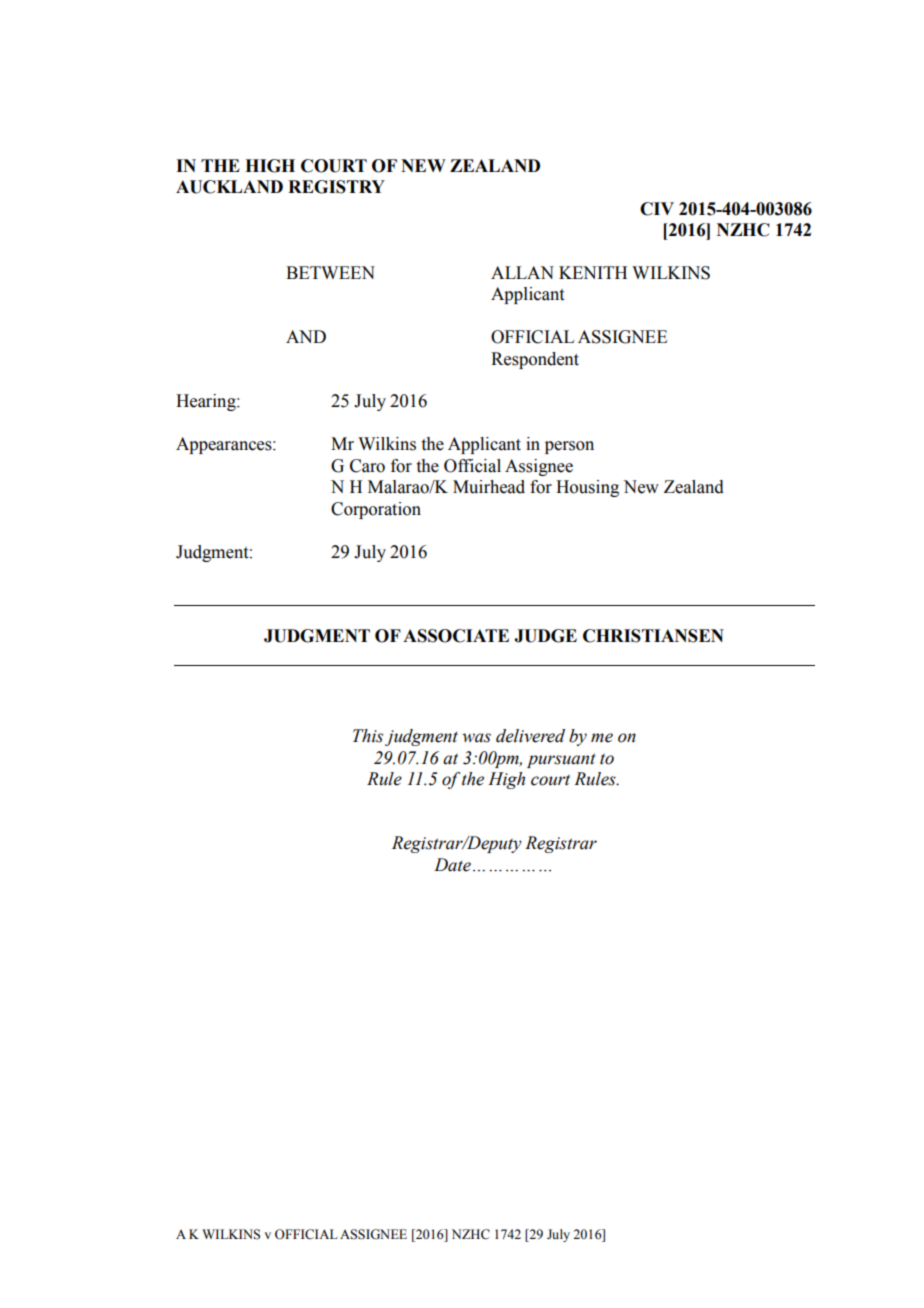  What do you see at coordinates (452, 865) in the document?
I see `Date` at bounding box center [452, 865].
